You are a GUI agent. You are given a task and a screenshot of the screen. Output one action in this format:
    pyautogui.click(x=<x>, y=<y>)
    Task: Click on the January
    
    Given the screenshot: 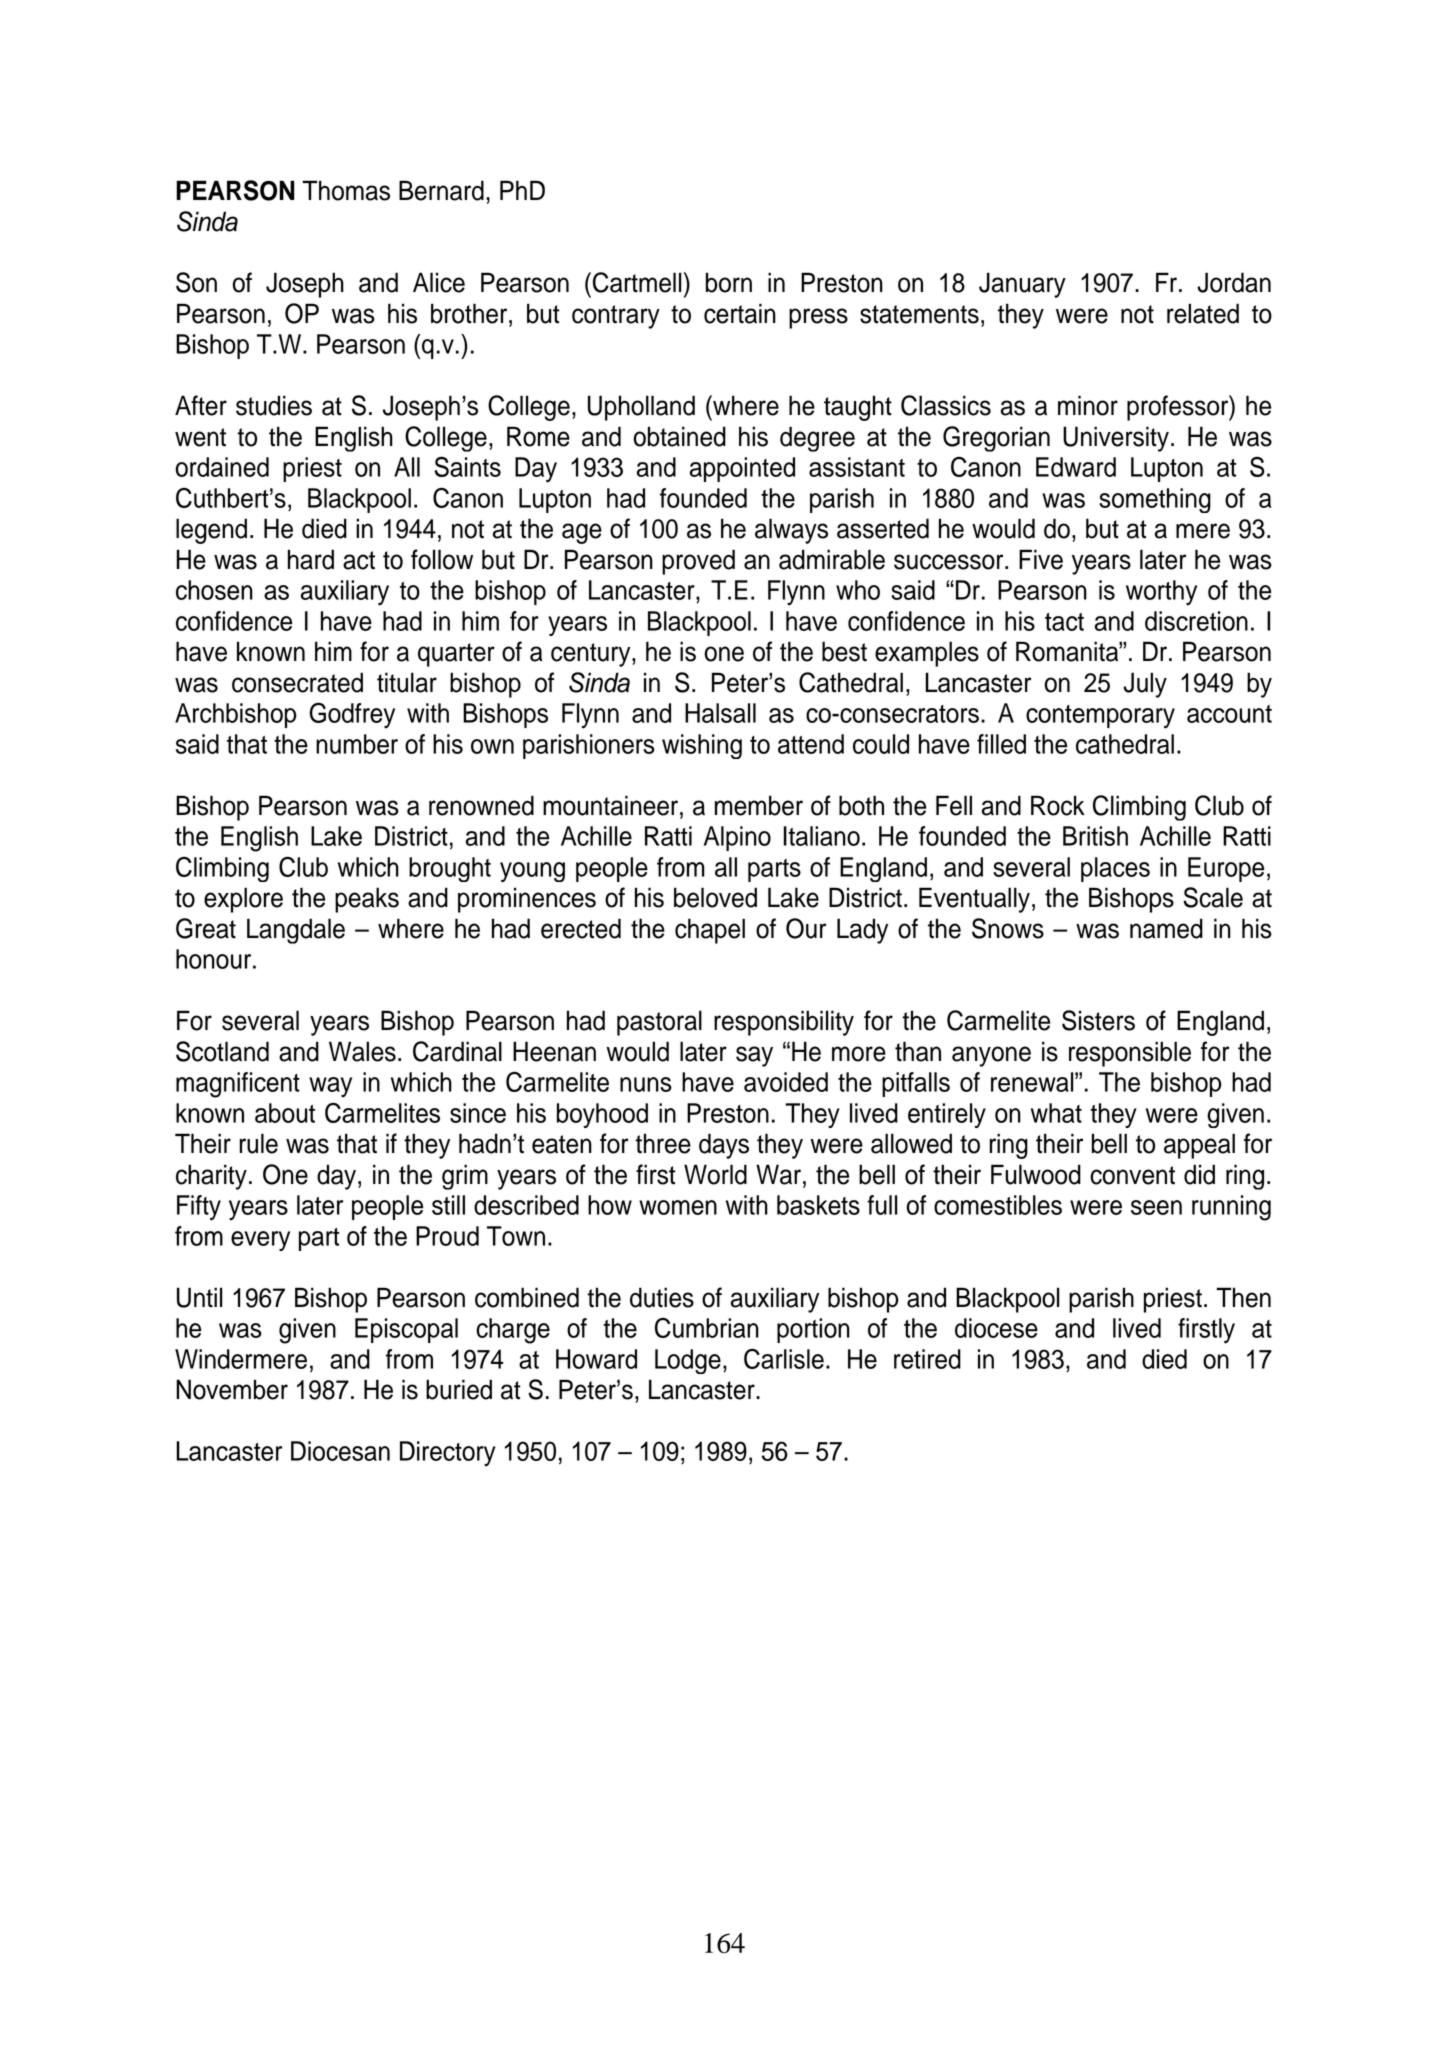 What is the action you would take?
    pyautogui.click(x=1022, y=285)
